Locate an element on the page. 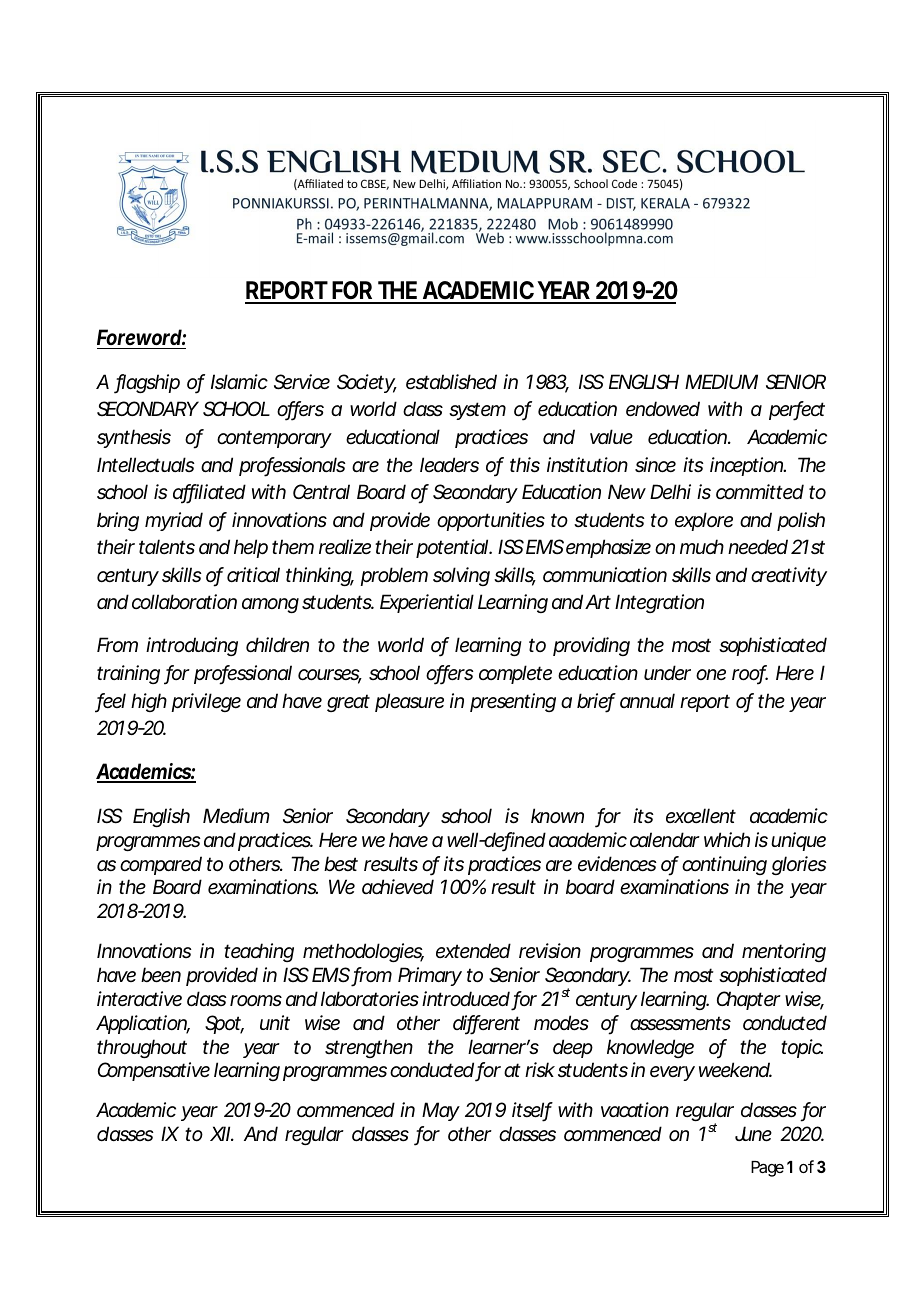  Islamic is located at coordinates (239, 382).
